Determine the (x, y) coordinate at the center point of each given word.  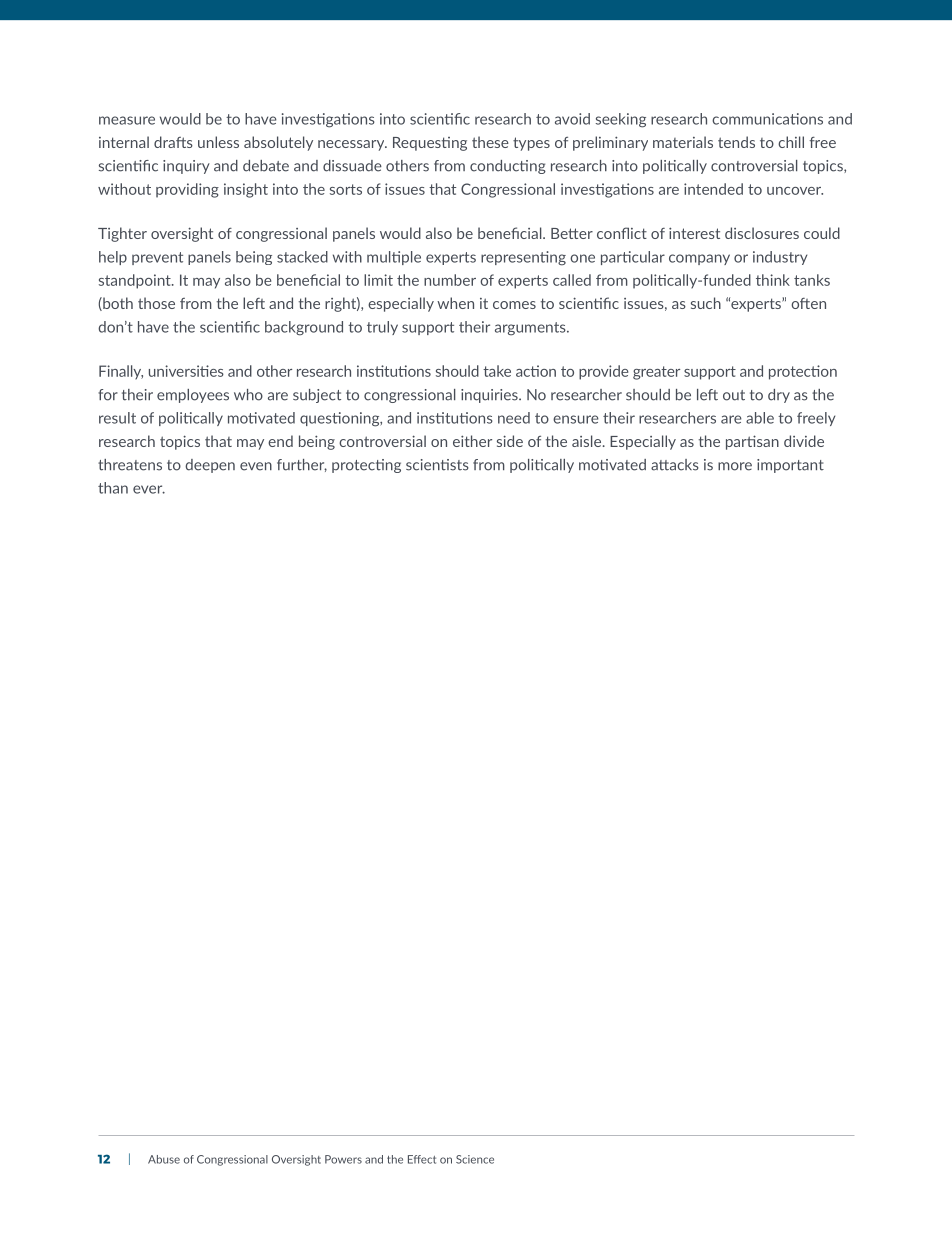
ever (149, 489)
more (735, 466)
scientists (437, 465)
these (490, 142)
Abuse (164, 1159)
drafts (173, 142)
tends (736, 142)
